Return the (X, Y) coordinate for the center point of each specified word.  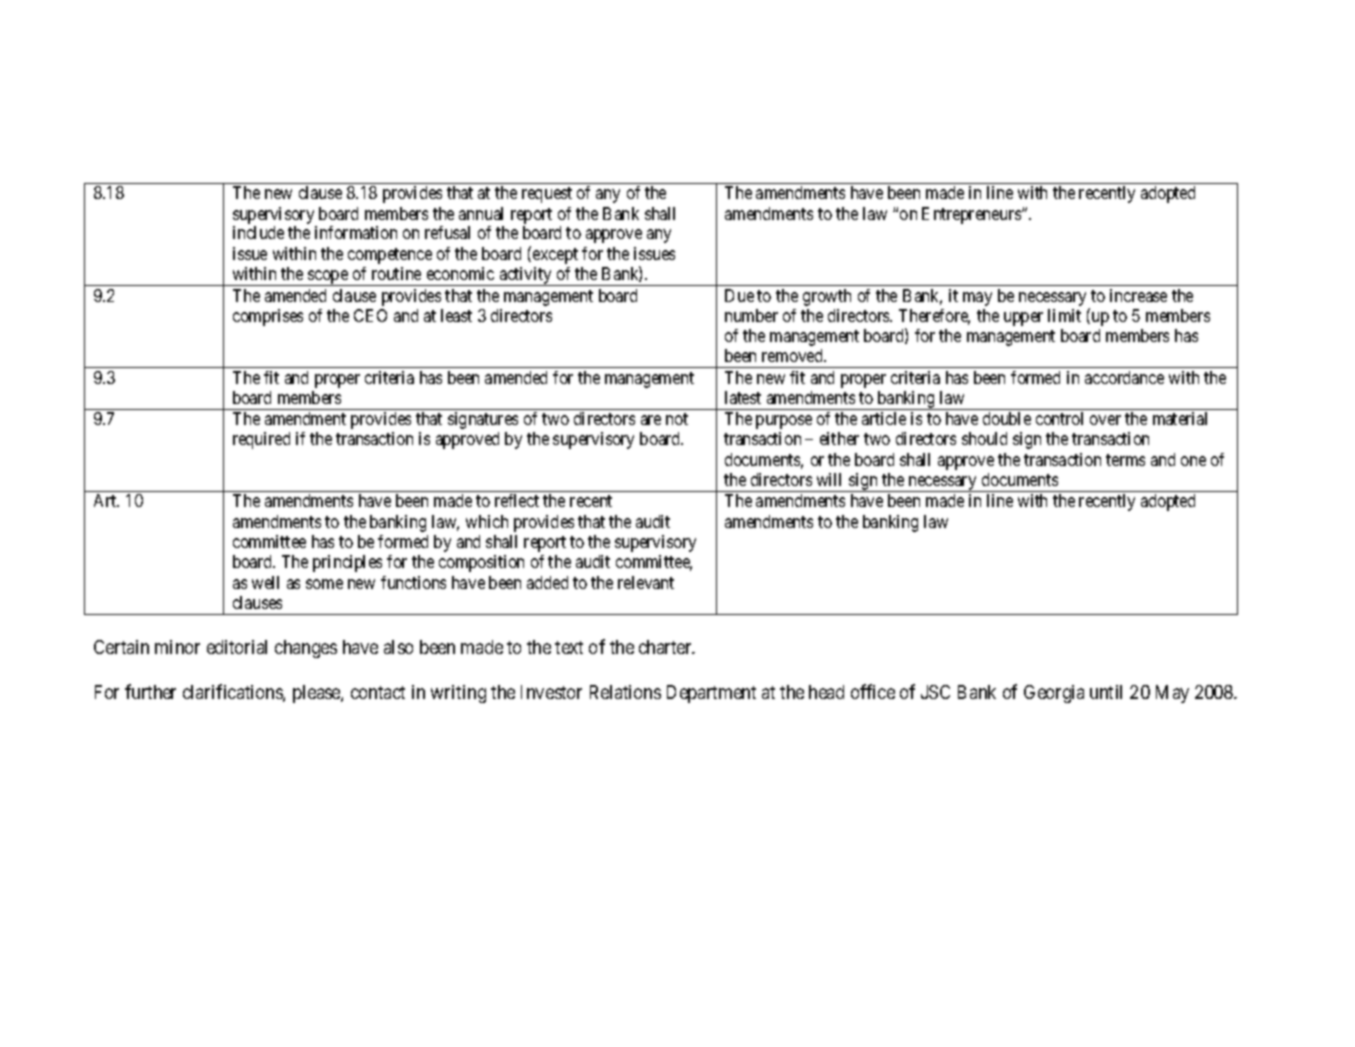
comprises (268, 317)
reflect (517, 500)
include (258, 232)
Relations (625, 692)
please (317, 694)
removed (794, 355)
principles (347, 563)
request (547, 195)
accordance (1124, 377)
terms (1125, 460)
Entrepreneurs (972, 215)
